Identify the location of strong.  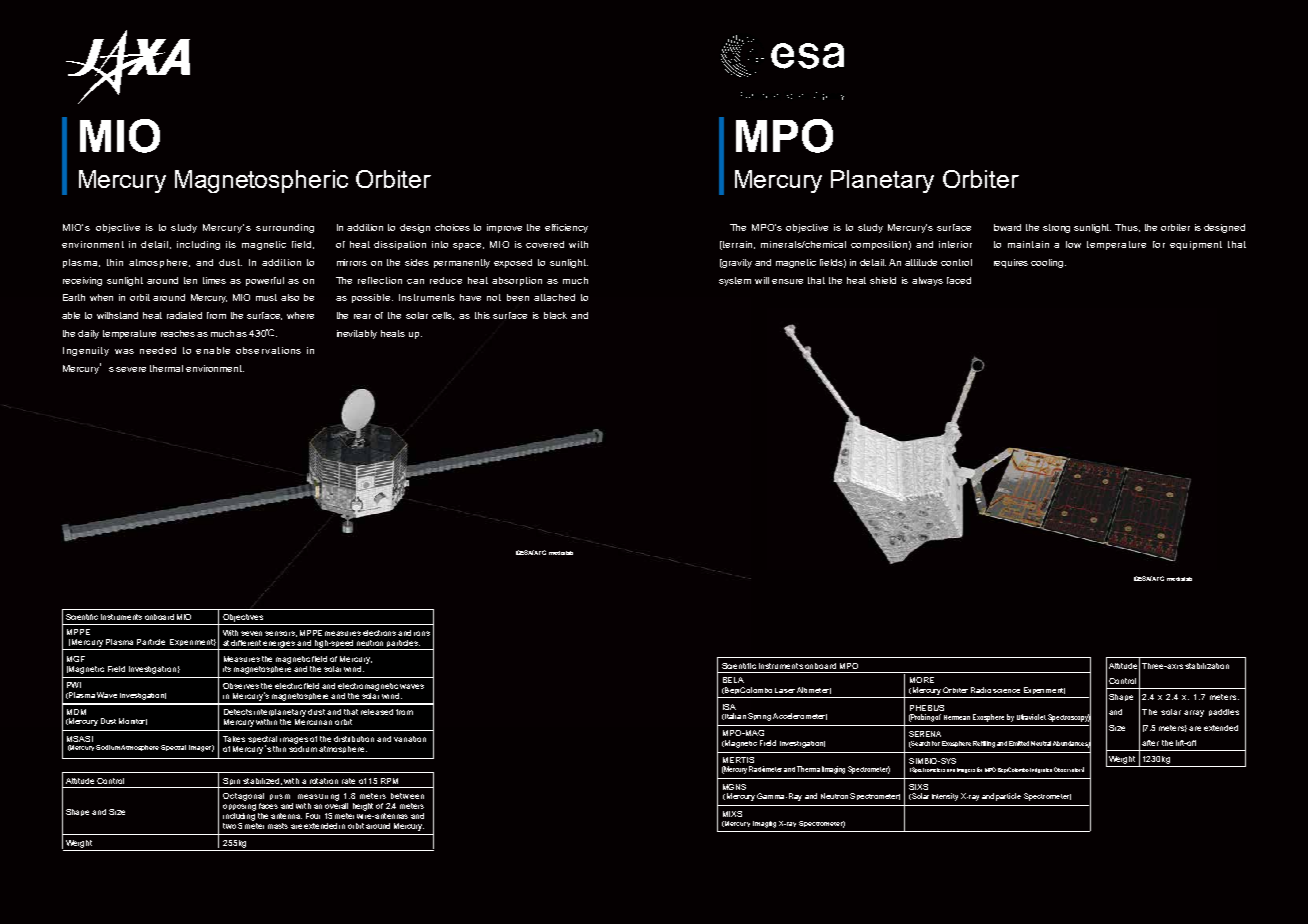
(1056, 228).
